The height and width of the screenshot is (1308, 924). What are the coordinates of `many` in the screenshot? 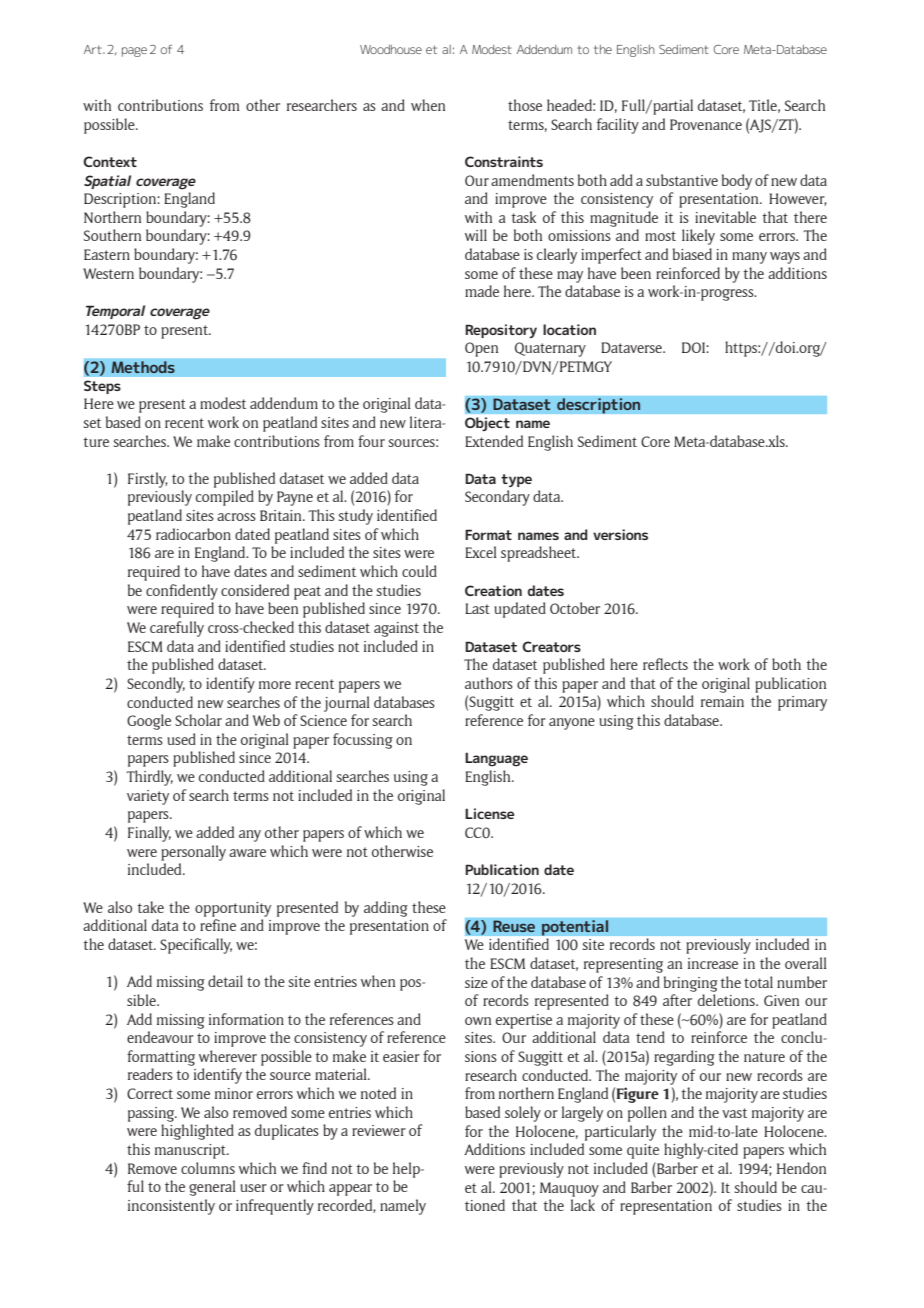 It's located at (749, 258).
